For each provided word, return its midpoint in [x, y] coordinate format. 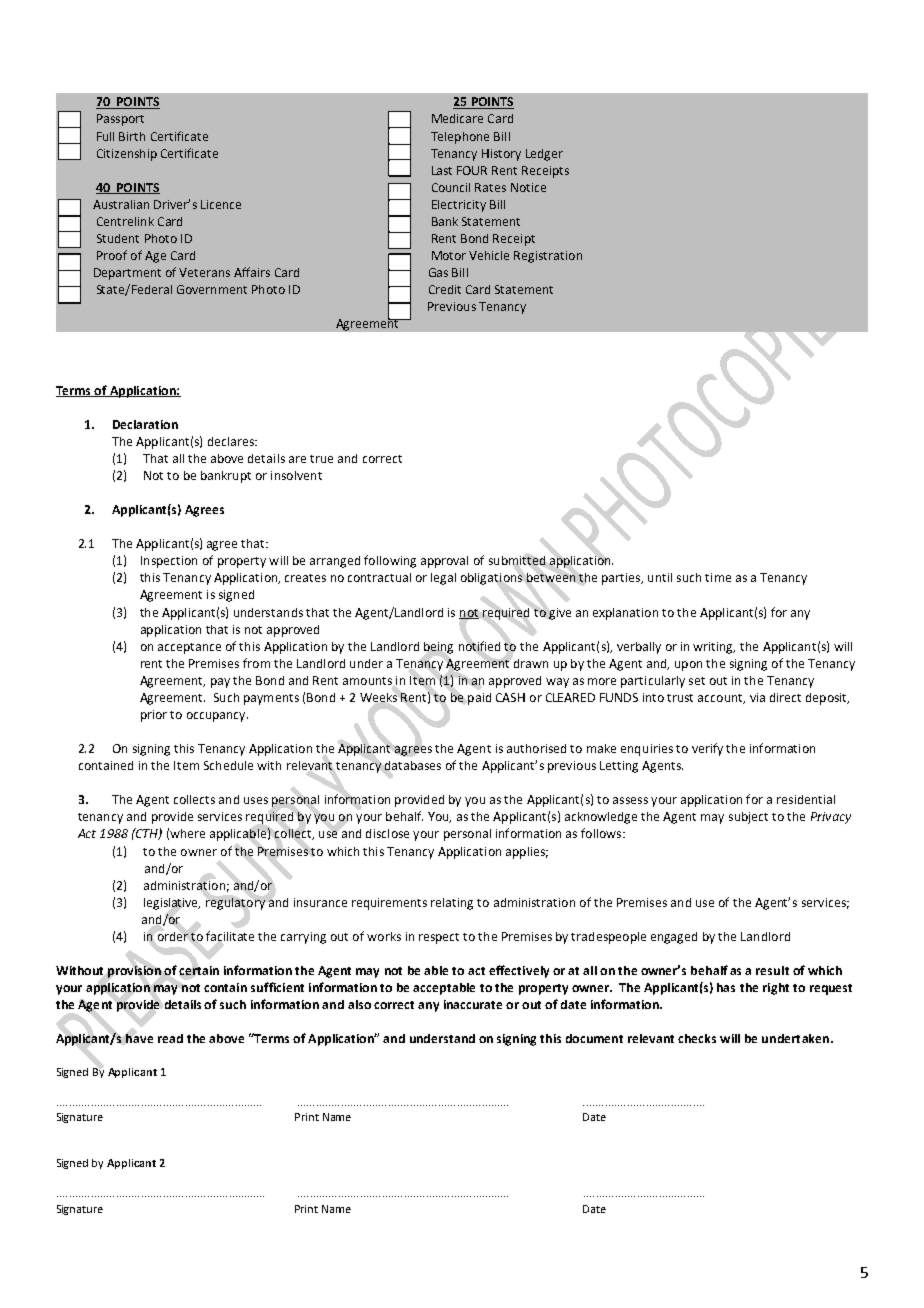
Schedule [228, 765]
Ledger [544, 155]
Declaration [145, 424]
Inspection [169, 562]
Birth [132, 136]
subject [748, 818]
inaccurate [473, 1004]
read [170, 1038]
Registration [548, 257]
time [718, 577]
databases [413, 765]
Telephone [460, 138]
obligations [491, 579]
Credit [445, 289]
